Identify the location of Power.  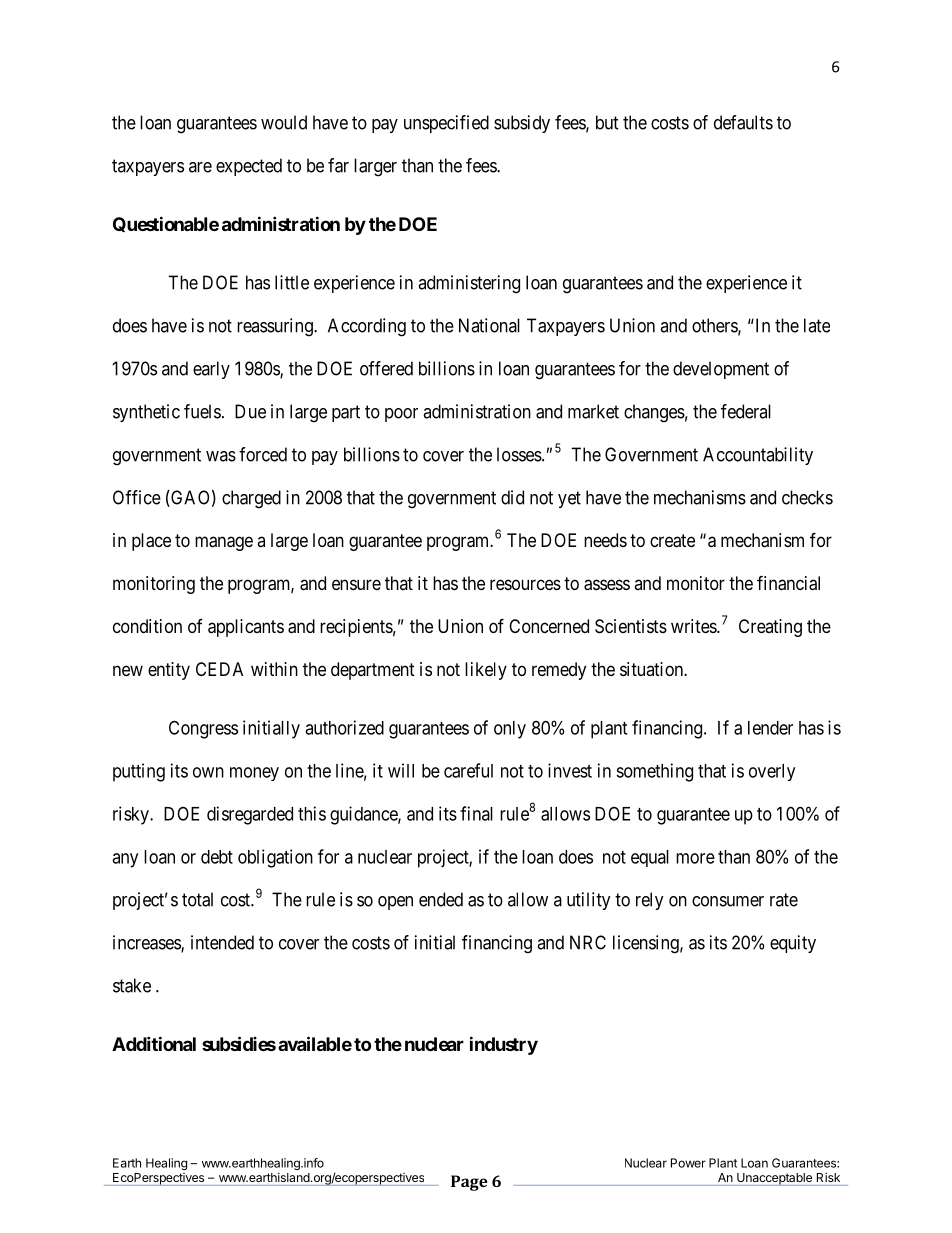
(688, 1163).
